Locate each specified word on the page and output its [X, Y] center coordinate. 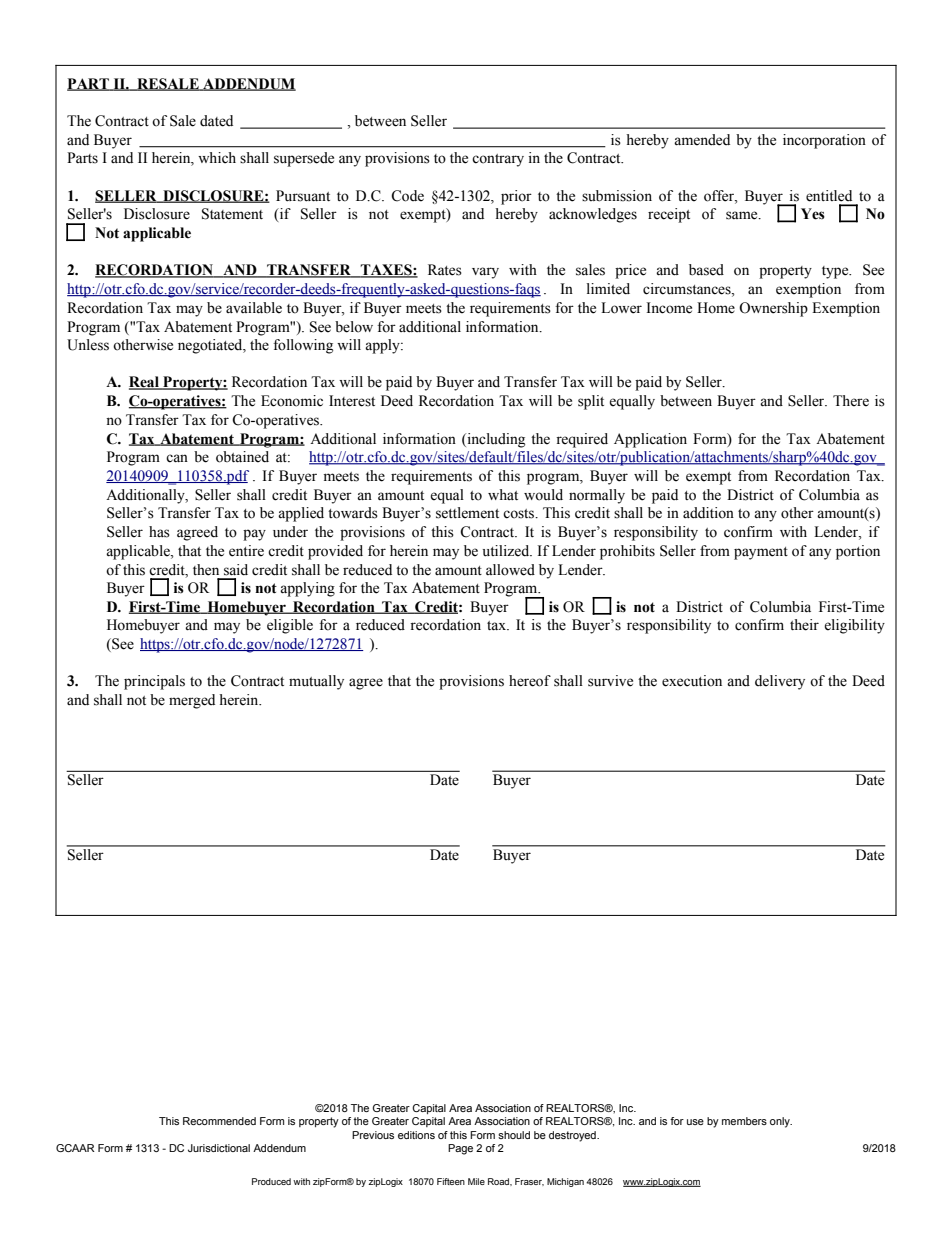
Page [460, 1149]
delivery [780, 682]
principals [154, 682]
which [217, 157]
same [743, 215]
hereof [530, 681]
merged [192, 701]
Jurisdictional [219, 1148]
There [851, 401]
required [582, 440]
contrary [498, 160]
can [177, 458]
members [744, 1121]
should [514, 1135]
